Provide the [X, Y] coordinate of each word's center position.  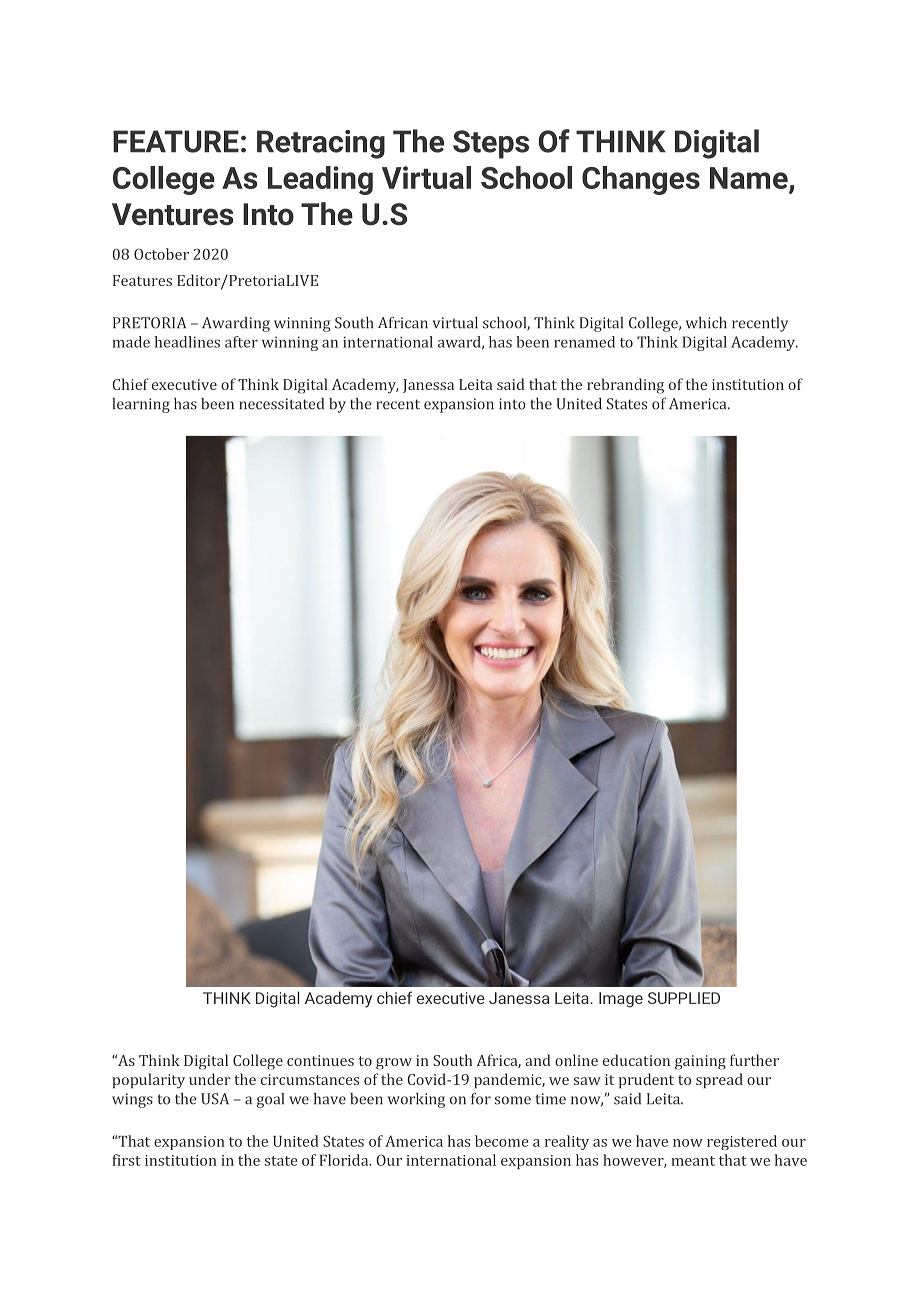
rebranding [625, 386]
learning [141, 405]
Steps [491, 144]
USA [215, 1099]
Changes [641, 180]
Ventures [172, 214]
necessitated [281, 404]
